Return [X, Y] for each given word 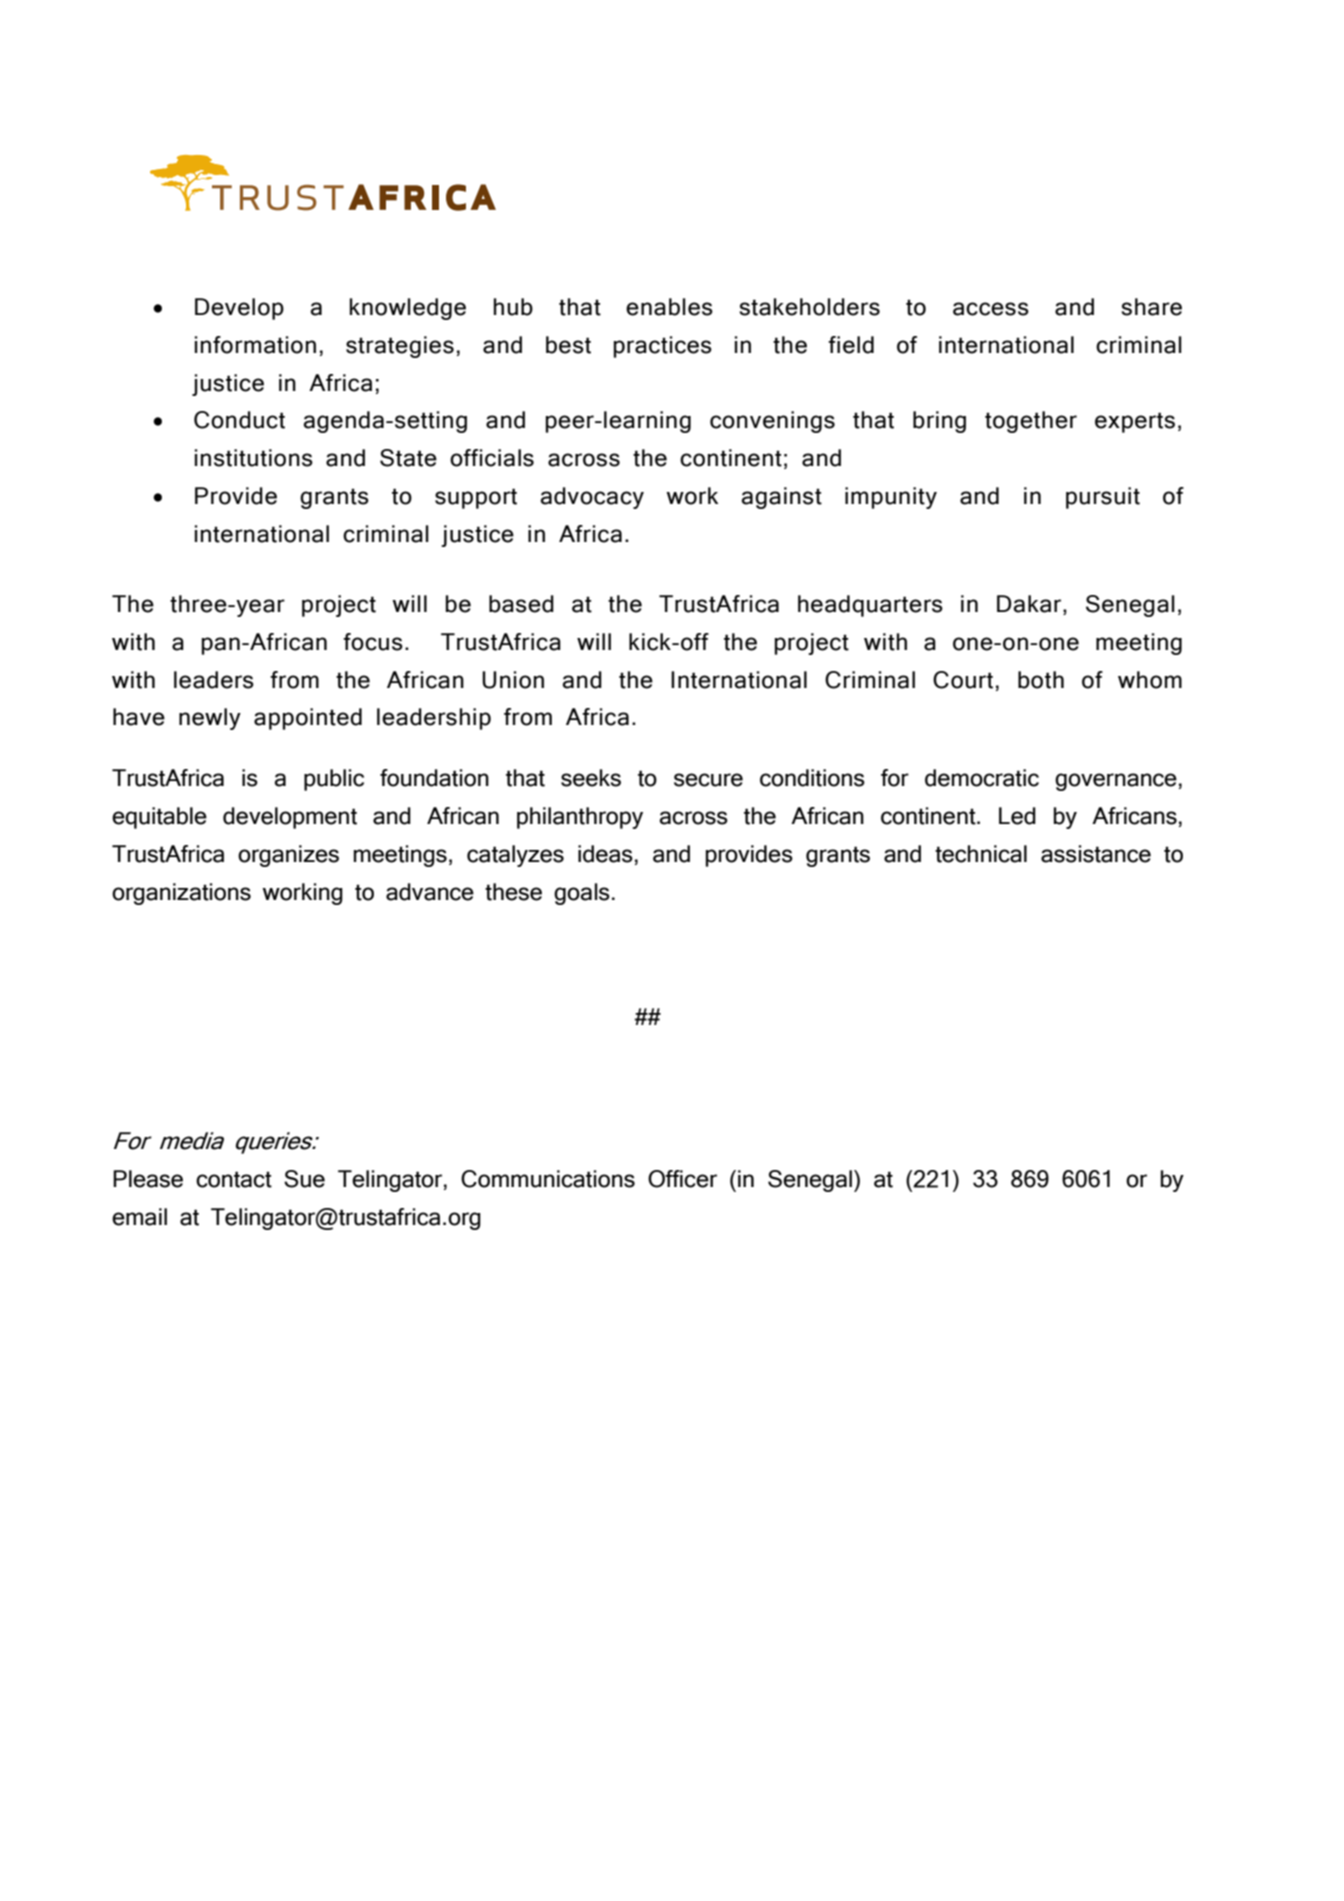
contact [234, 1179]
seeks [591, 778]
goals [582, 894]
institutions [254, 458]
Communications [548, 1179]
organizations [181, 894]
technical [981, 854]
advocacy [592, 498]
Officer [682, 1179]
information [255, 345]
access [991, 309]
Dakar [1030, 604]
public [334, 780]
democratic [982, 778]
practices [663, 347]
